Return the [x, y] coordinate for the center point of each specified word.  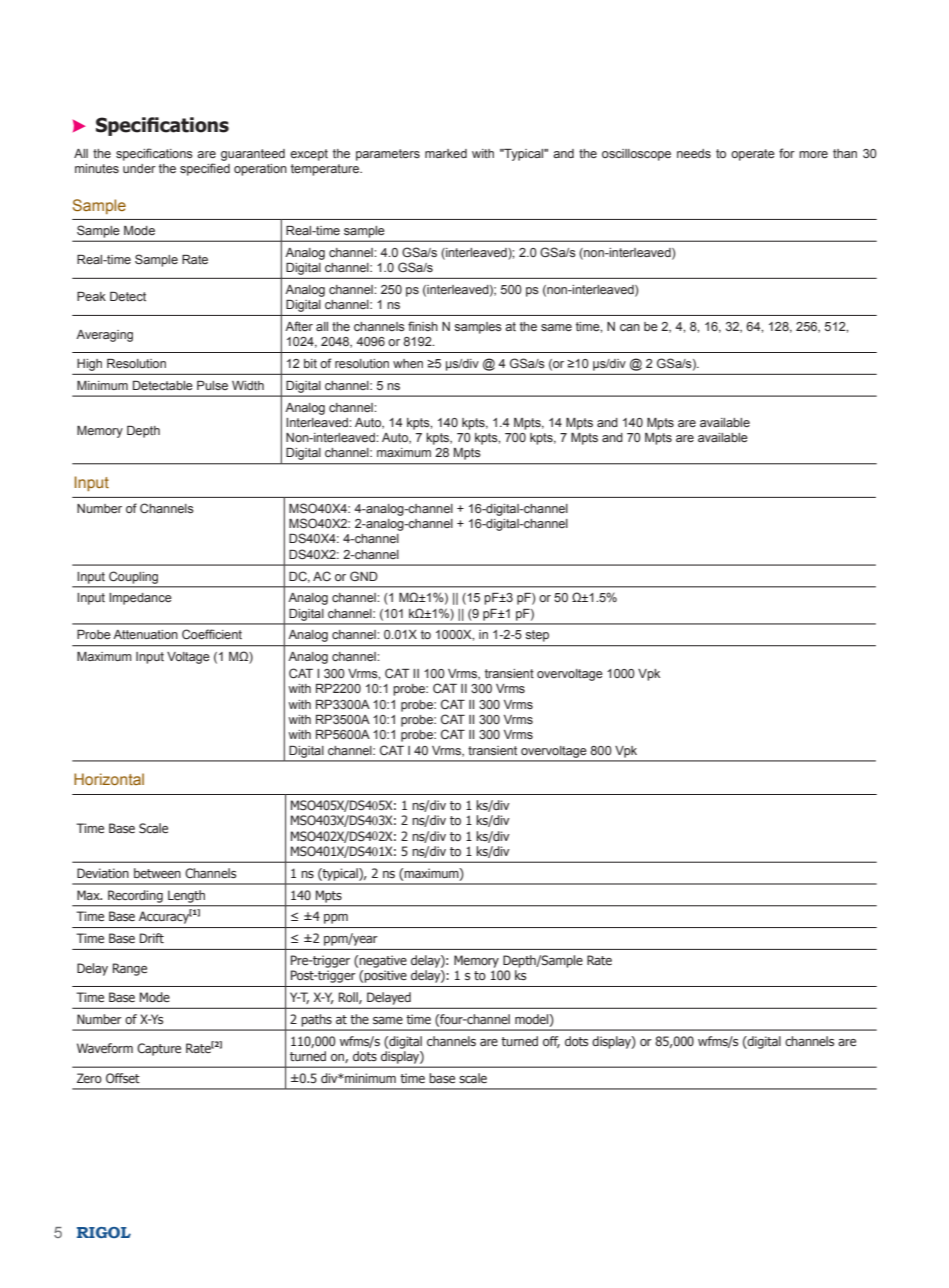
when [408, 363]
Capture [159, 1049]
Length [186, 896]
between [157, 873]
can [630, 327]
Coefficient [212, 634]
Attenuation [145, 634]
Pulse [212, 385]
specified [205, 169]
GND [364, 576]
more [813, 154]
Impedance [140, 599]
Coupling [133, 578]
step [537, 636]
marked [446, 153]
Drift [152, 938]
